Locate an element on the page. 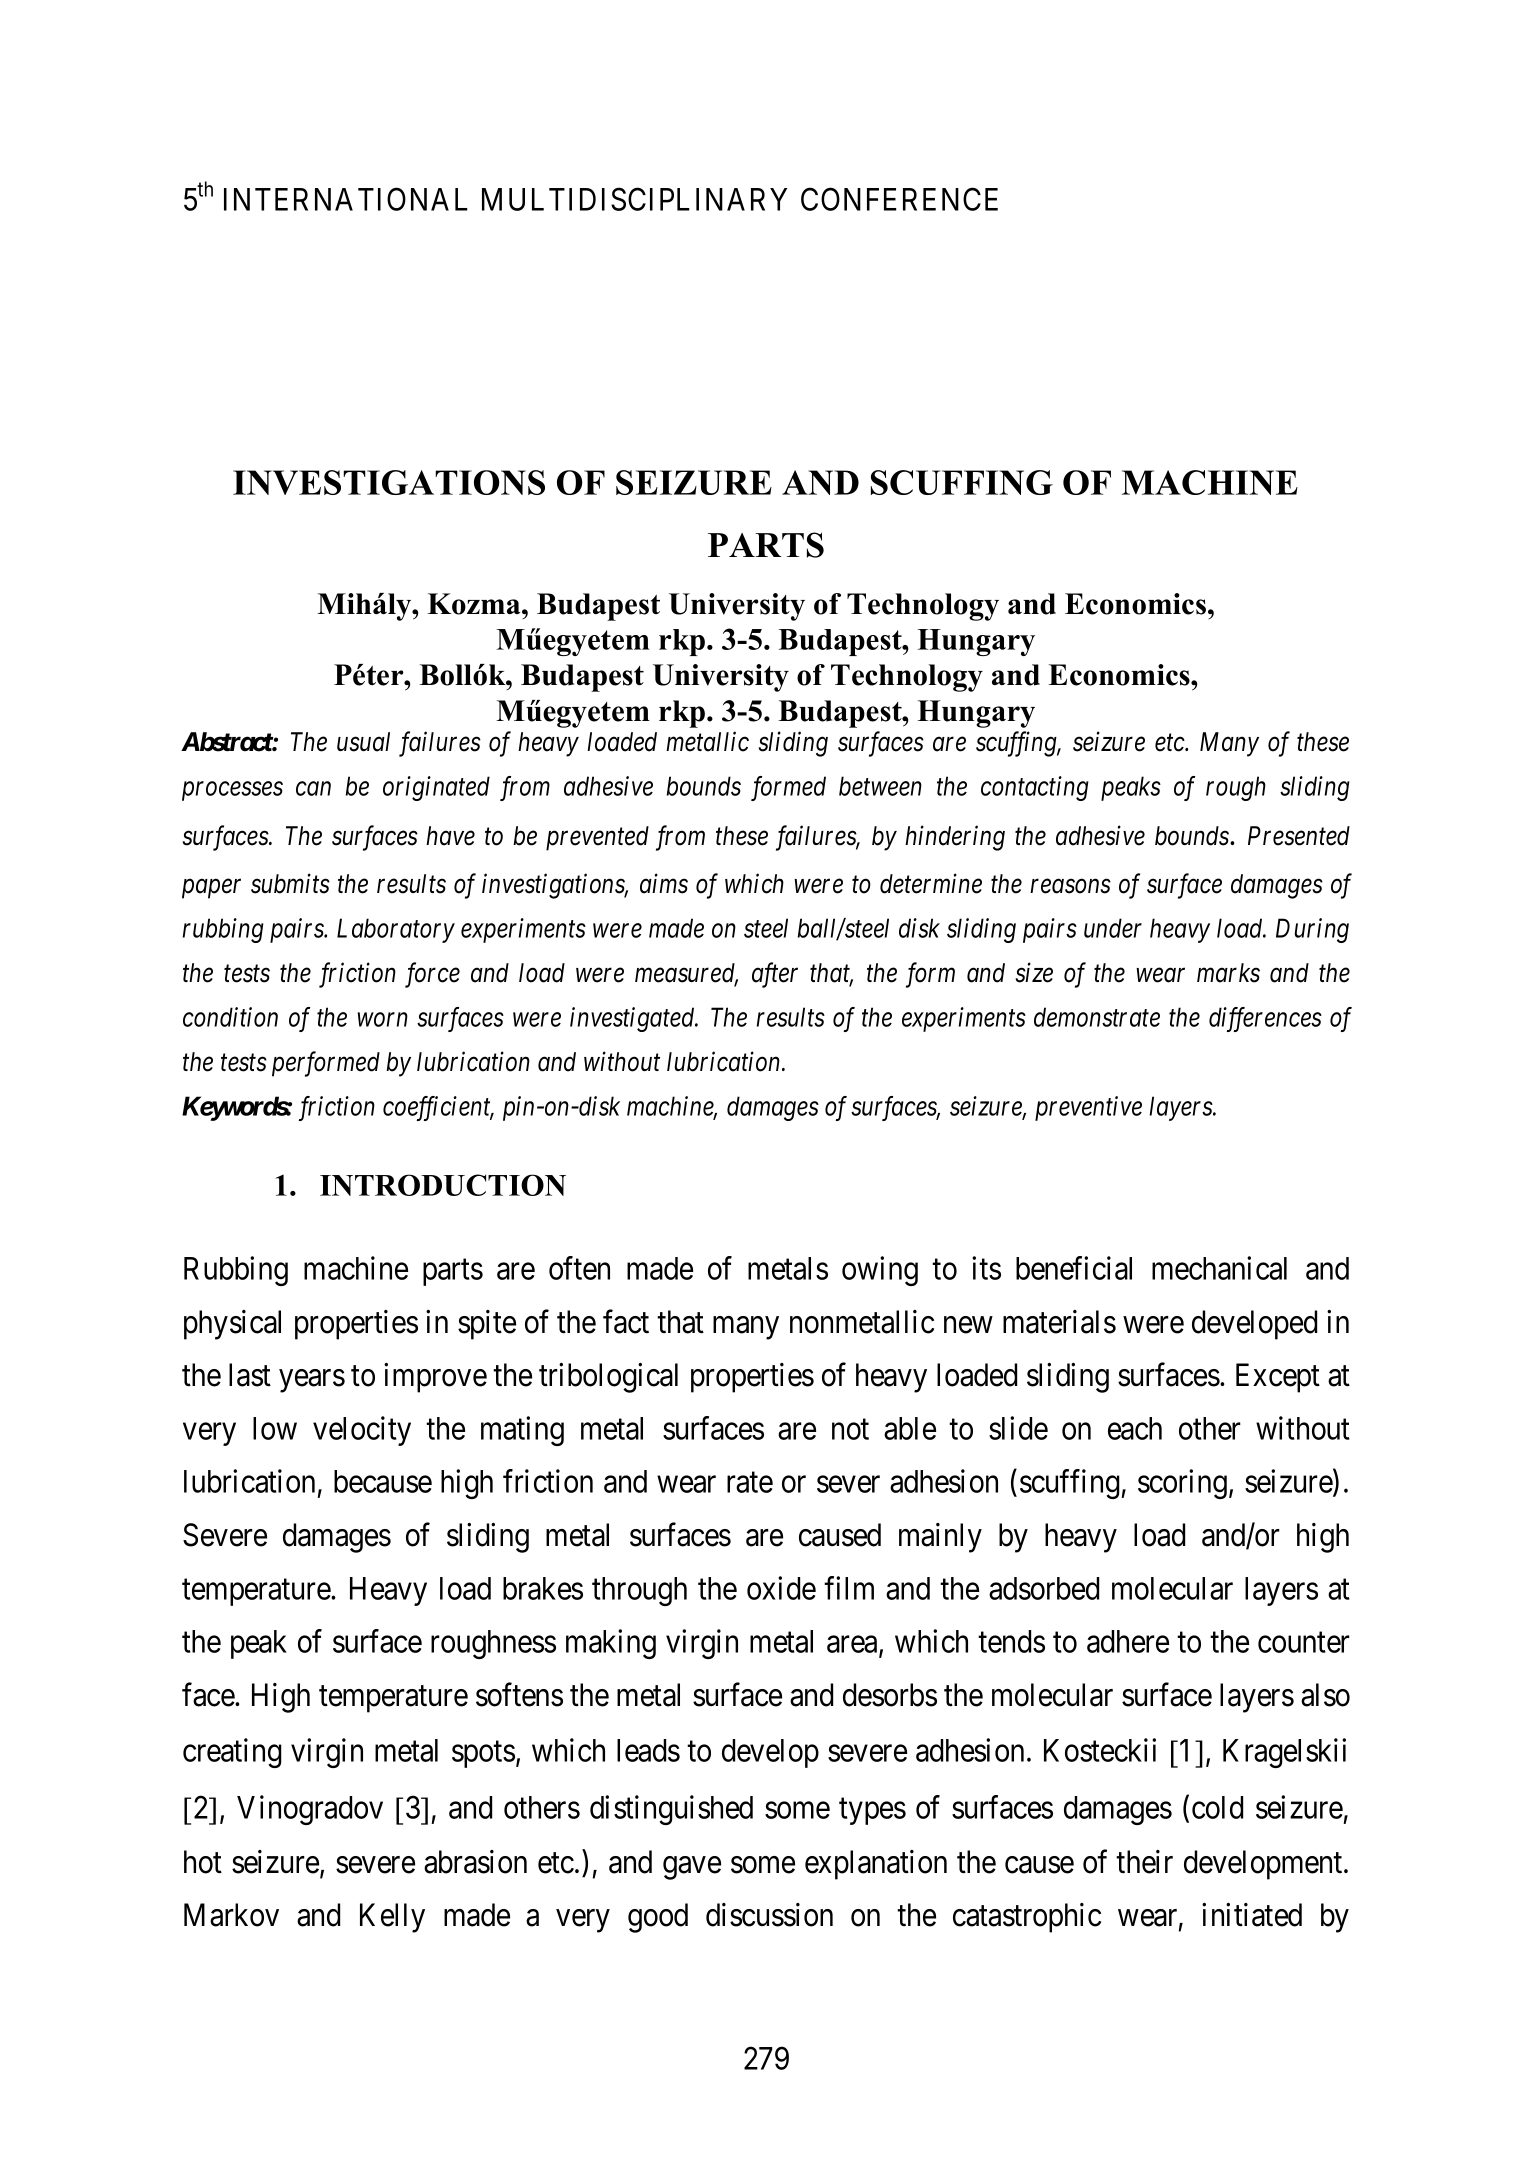 The width and height of the document is (1532, 2168). after is located at coordinates (775, 975).
